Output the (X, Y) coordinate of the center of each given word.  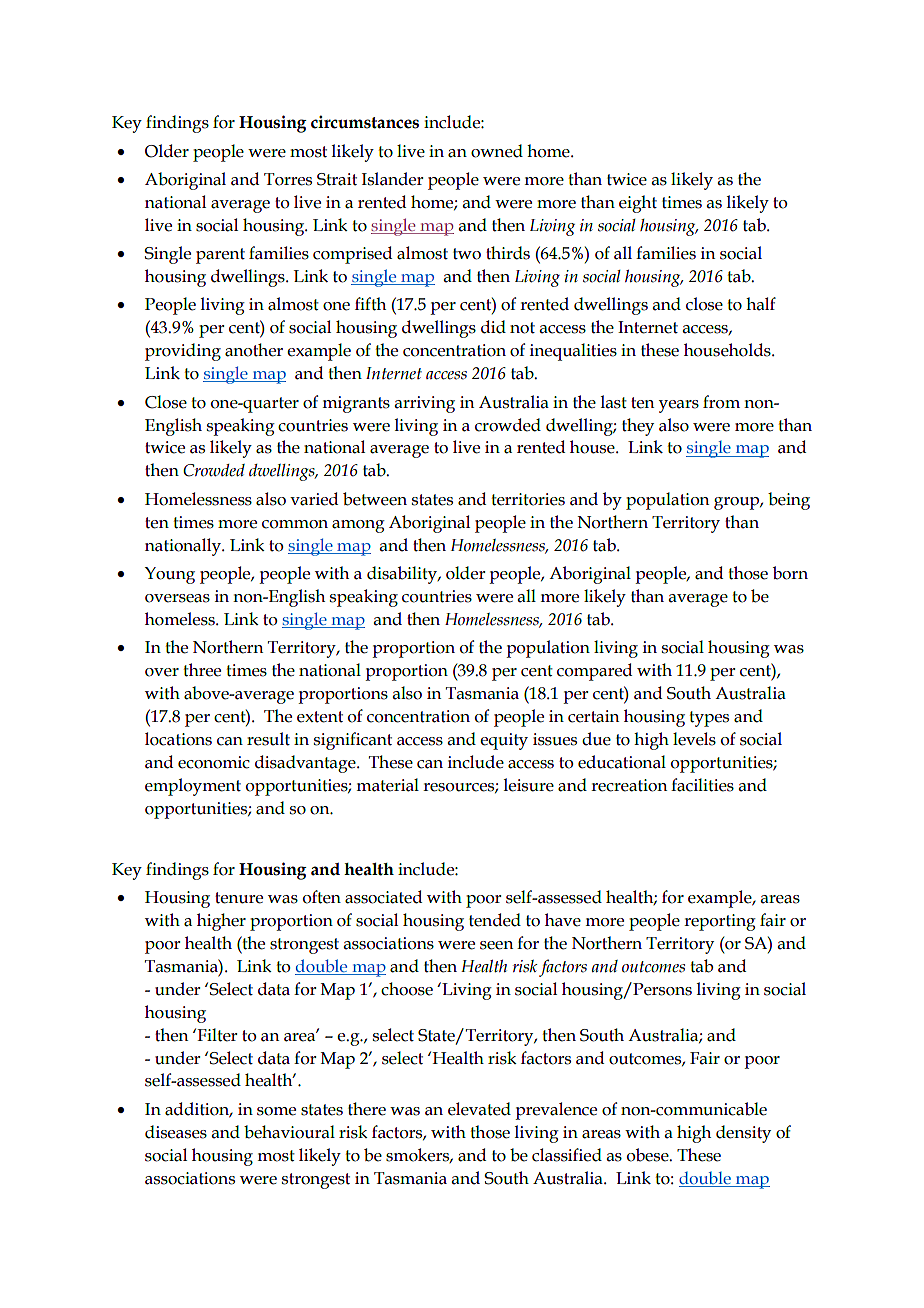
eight (638, 204)
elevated (479, 1109)
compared (594, 672)
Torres (288, 179)
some (276, 1111)
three (202, 670)
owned (497, 151)
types (709, 719)
